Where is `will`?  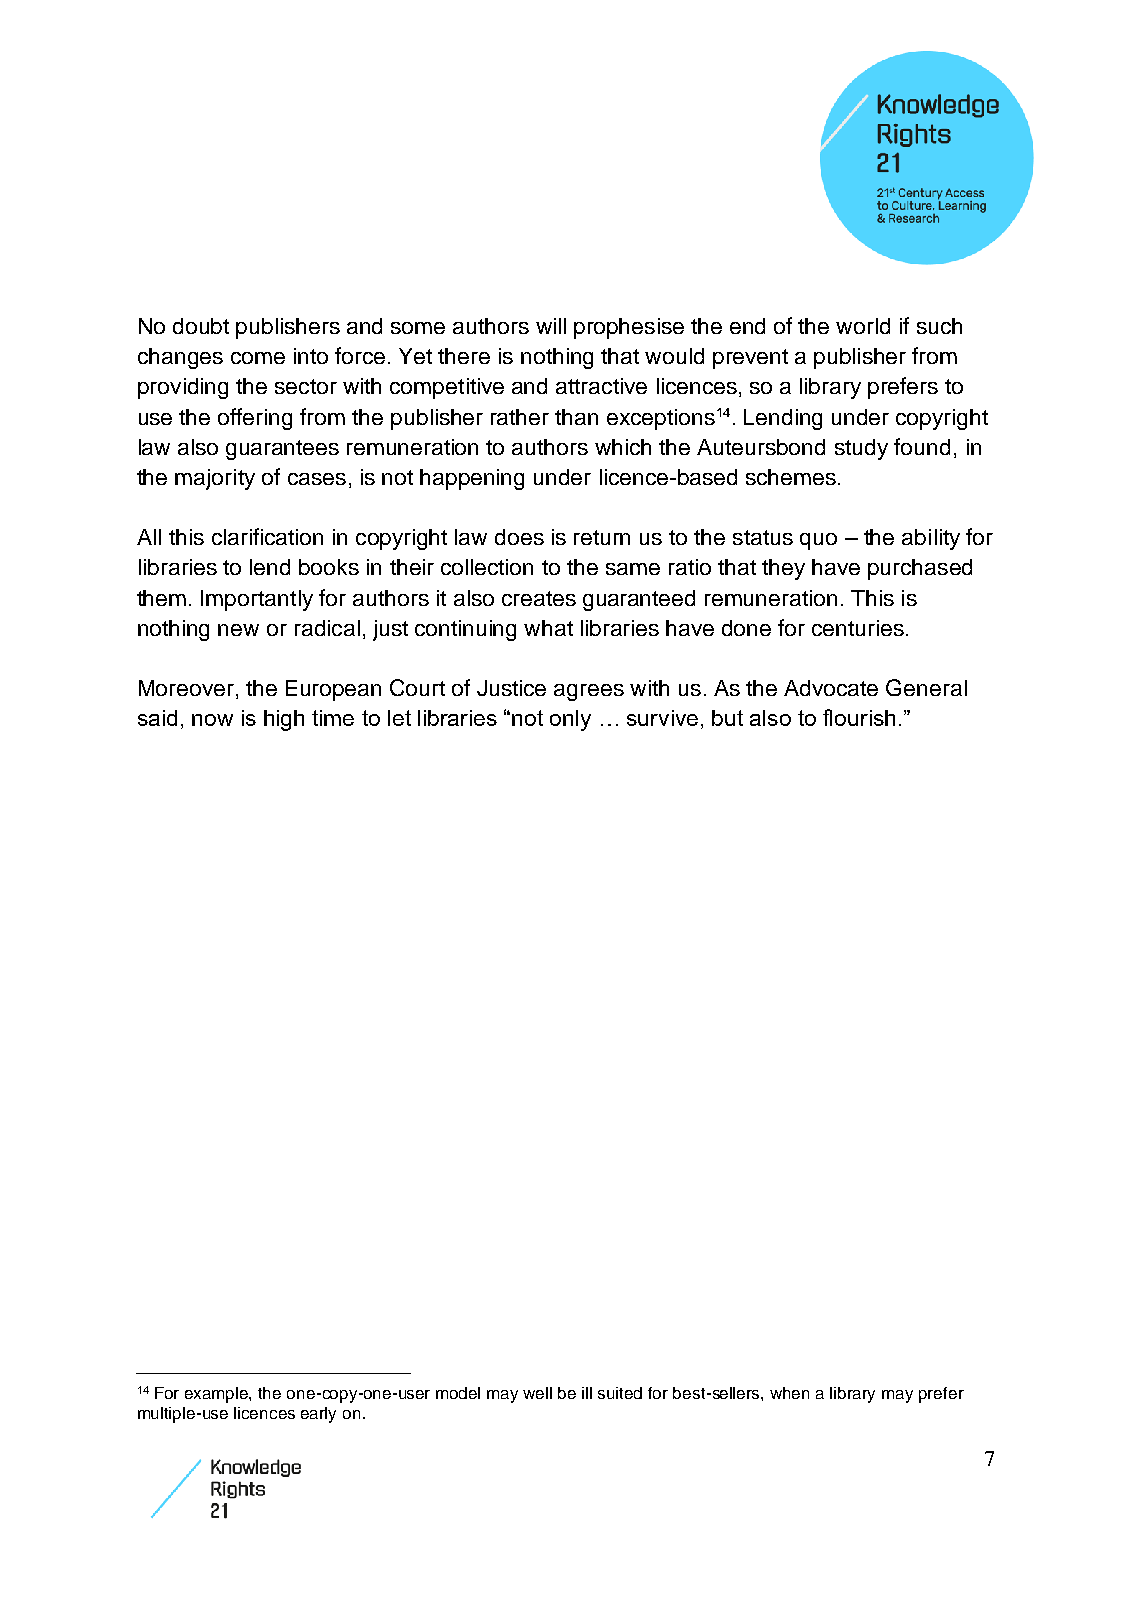 will is located at coordinates (551, 326).
